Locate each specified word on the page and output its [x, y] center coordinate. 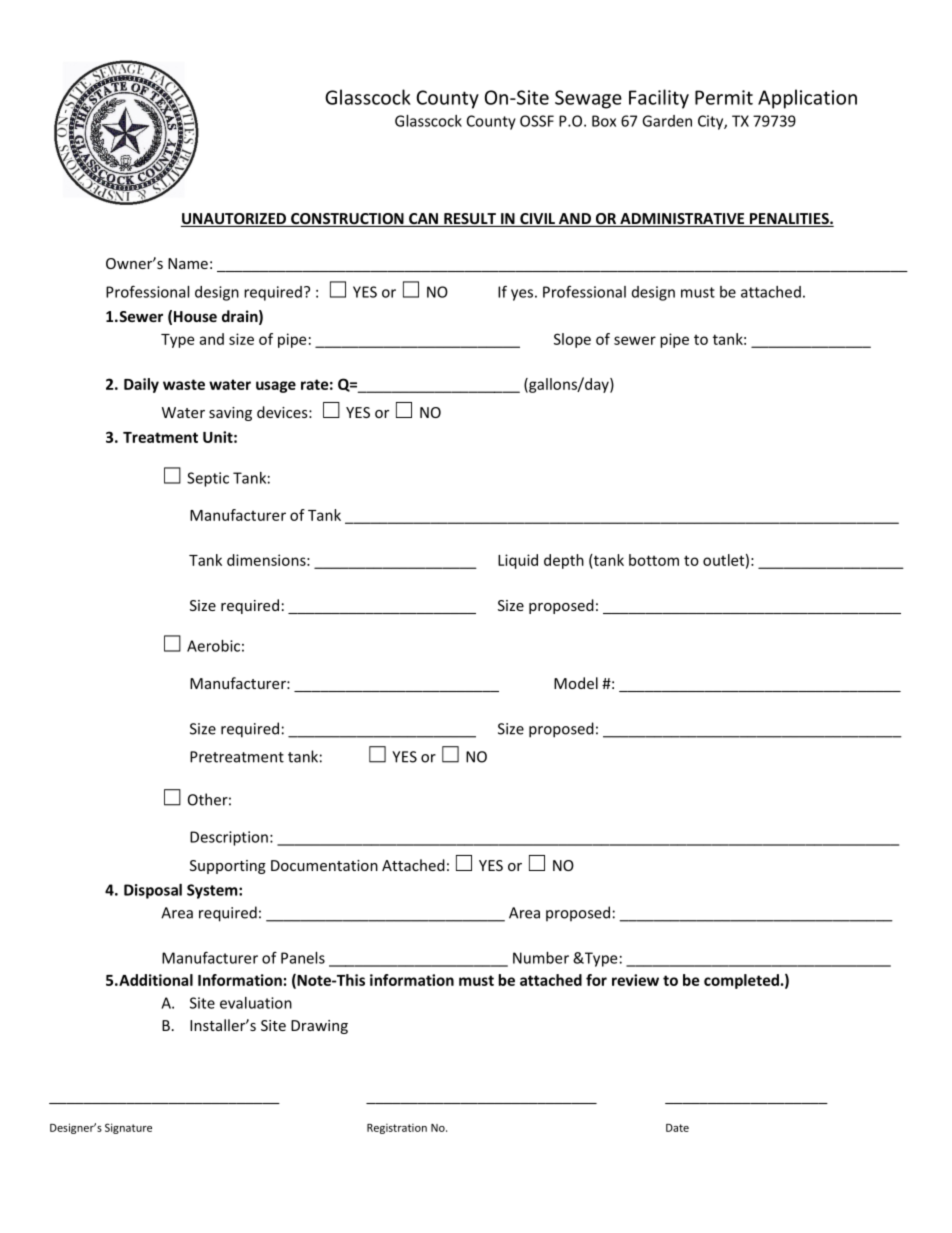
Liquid [518, 561]
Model [576, 683]
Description [229, 838]
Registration [397, 1129]
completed [741, 981]
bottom [654, 560]
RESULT [470, 220]
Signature [128, 1128]
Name [188, 263]
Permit [724, 97]
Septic [208, 479]
